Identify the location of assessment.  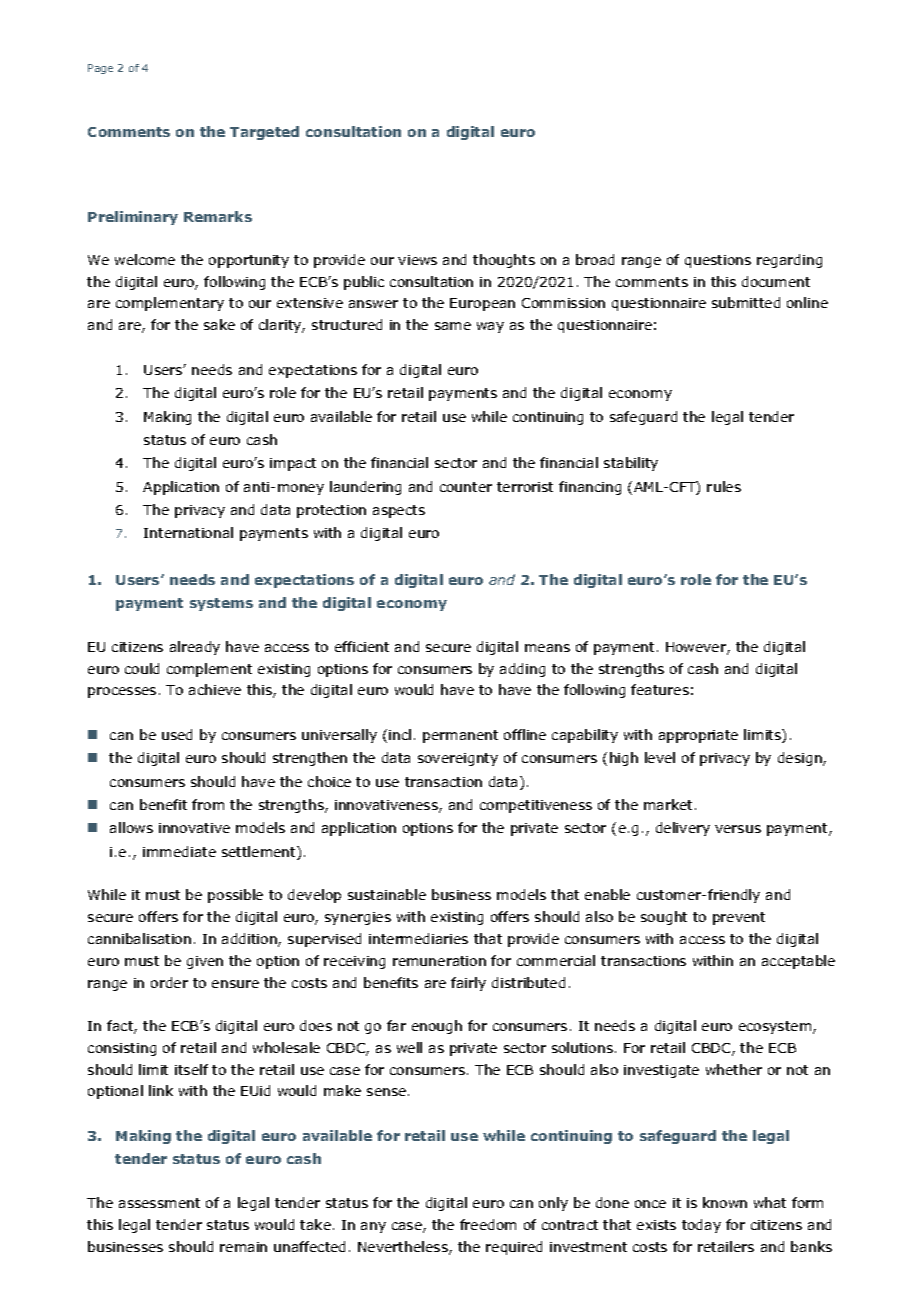
(159, 1203).
